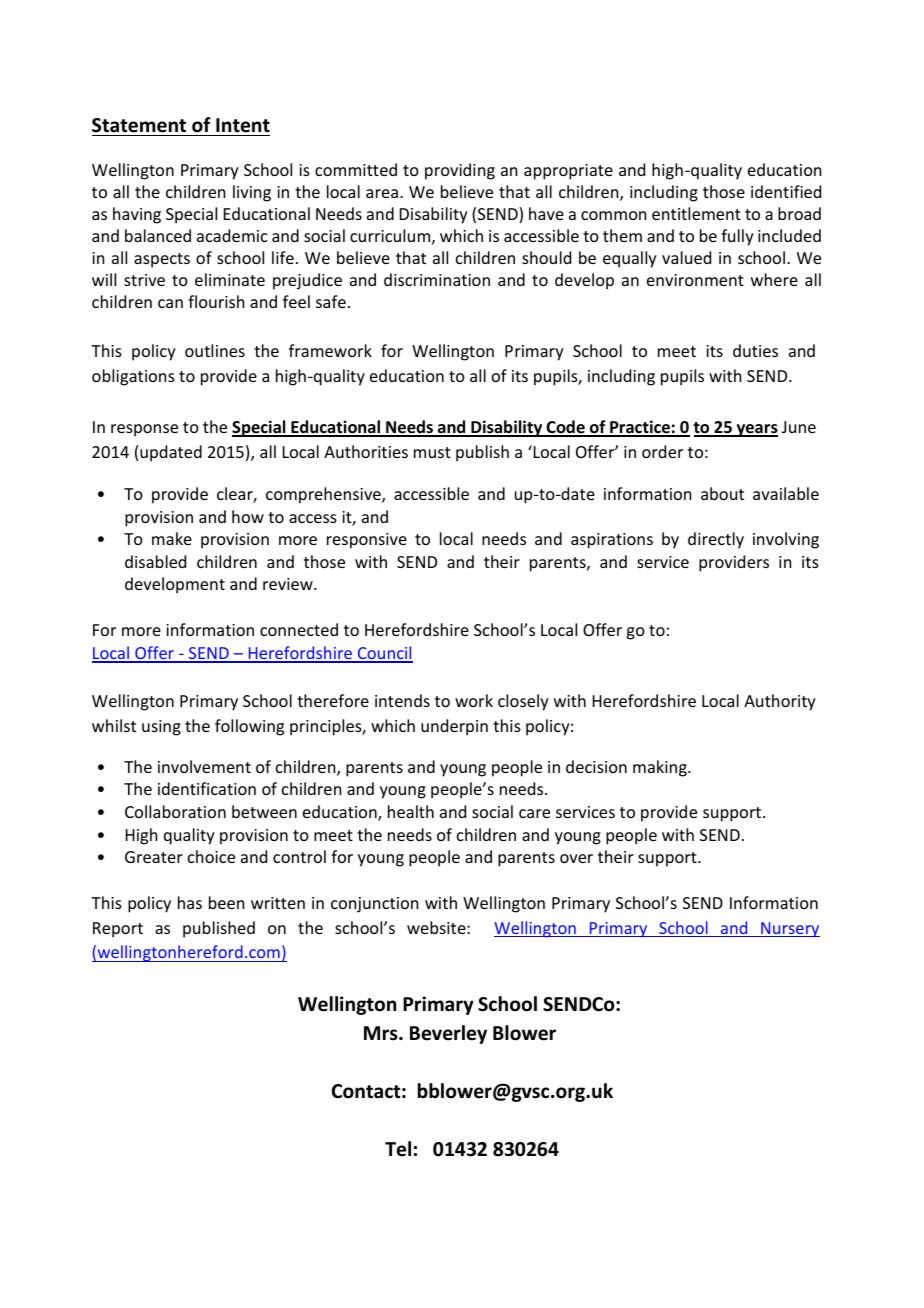  I want to click on must, so click(432, 452).
